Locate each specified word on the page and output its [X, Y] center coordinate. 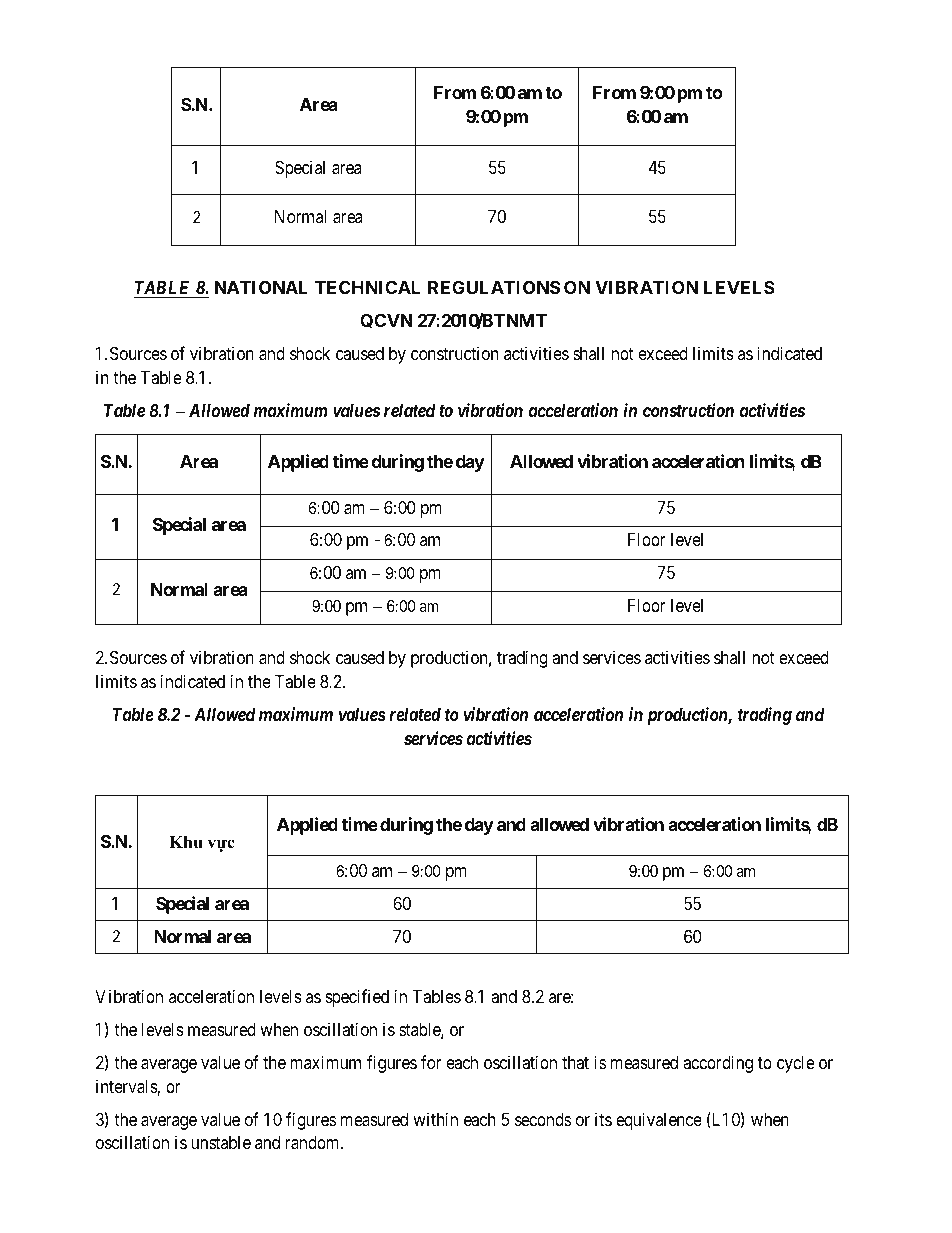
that [575, 1062]
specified [357, 998]
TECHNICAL [367, 287]
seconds [543, 1119]
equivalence [659, 1121]
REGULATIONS [494, 287]
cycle [795, 1064]
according [718, 1064]
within [435, 1119]
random [314, 1143]
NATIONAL [261, 287]
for [431, 1062]
